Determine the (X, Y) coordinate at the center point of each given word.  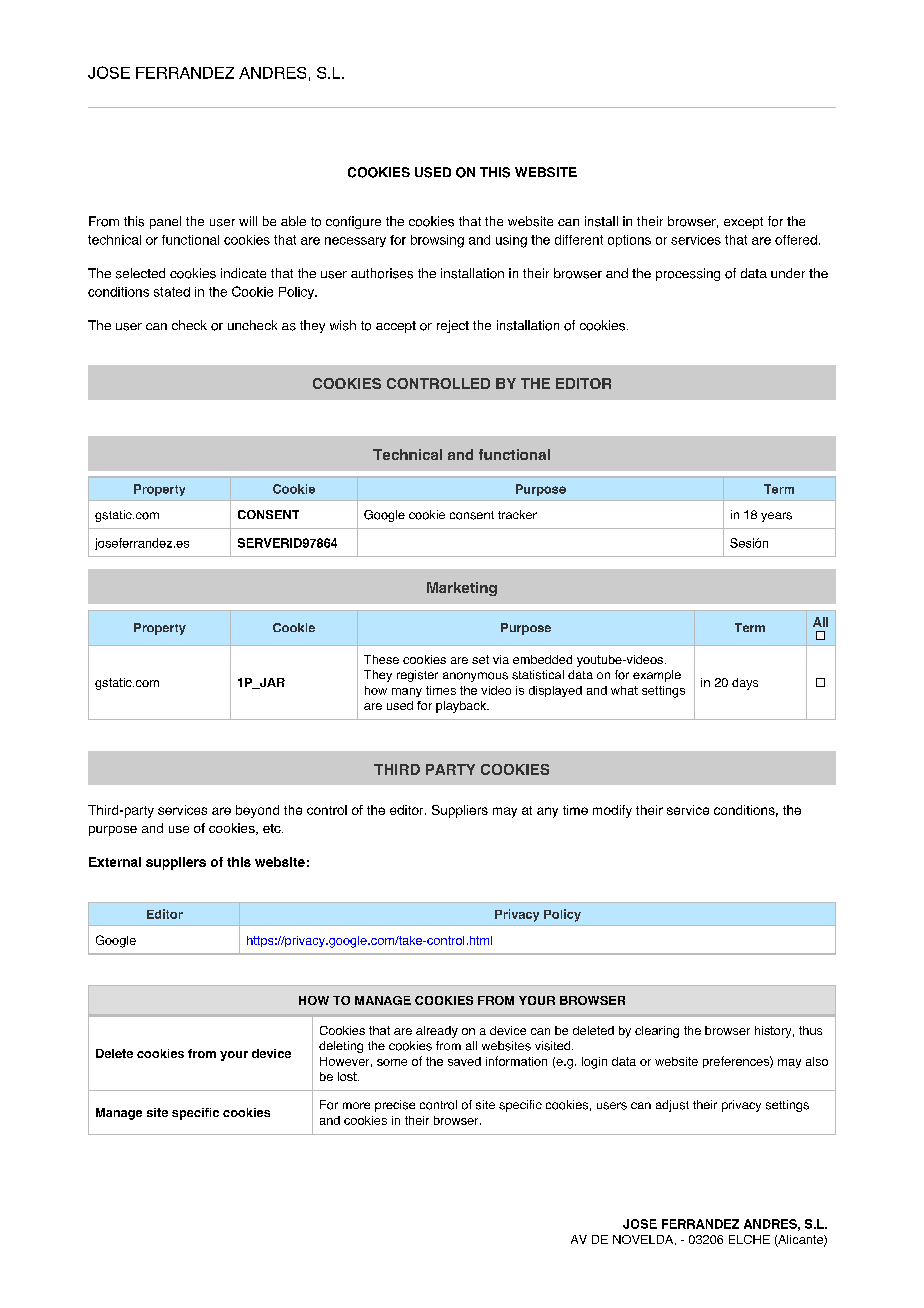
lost (348, 1076)
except (743, 223)
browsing (437, 241)
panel (165, 222)
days (745, 684)
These (381, 659)
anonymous (475, 677)
